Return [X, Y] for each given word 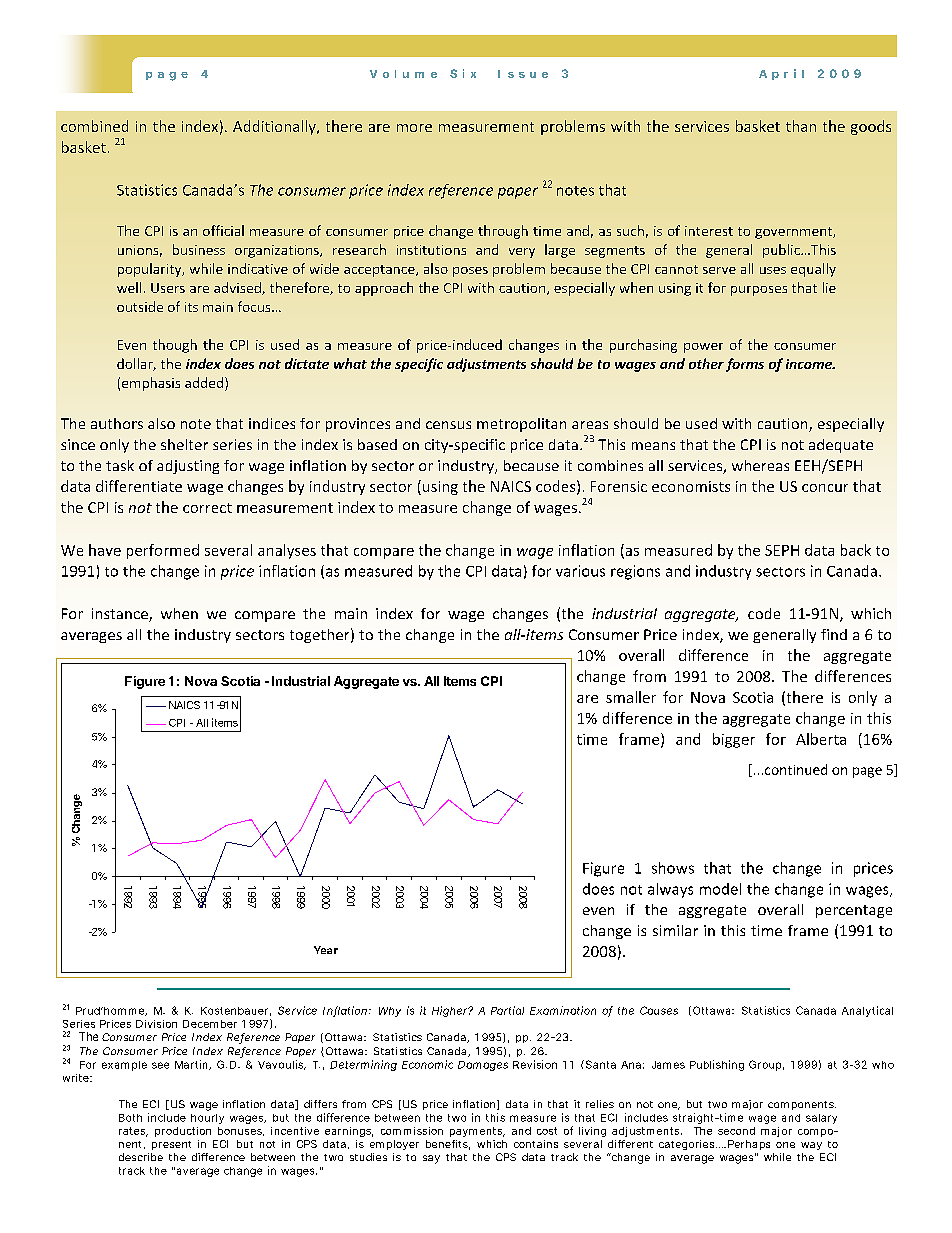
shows [673, 868]
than [801, 126]
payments [477, 1132]
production [183, 1132]
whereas [760, 465]
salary [821, 1119]
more [414, 128]
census [448, 425]
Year [326, 950]
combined [94, 126]
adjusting [188, 467]
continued [796, 769]
